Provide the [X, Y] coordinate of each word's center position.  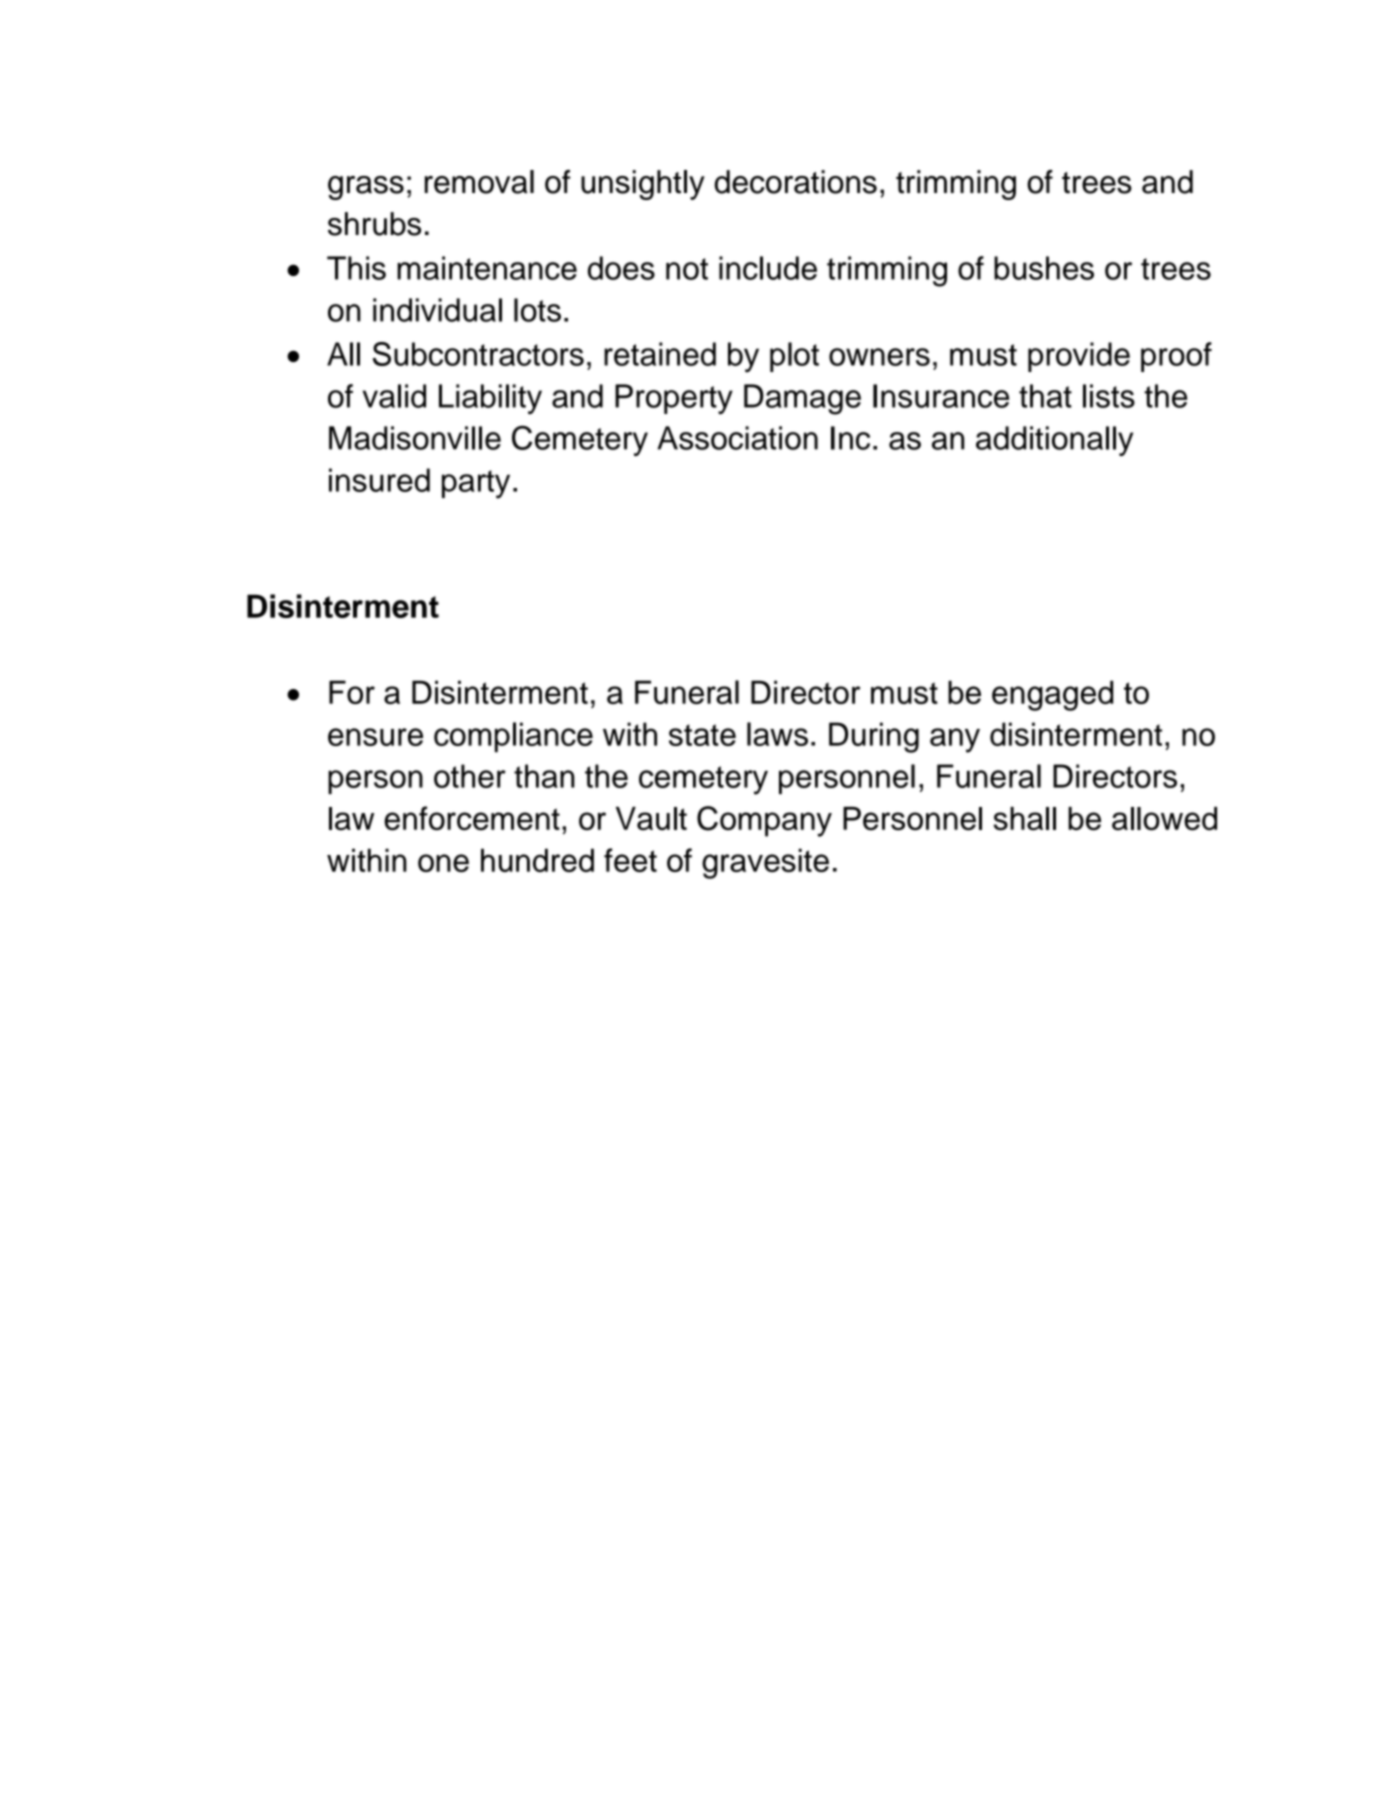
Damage [802, 399]
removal [479, 182]
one [443, 863]
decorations [796, 182]
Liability [490, 399]
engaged [1052, 695]
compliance [513, 737]
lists [1109, 396]
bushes [1044, 268]
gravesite [765, 863]
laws [777, 734]
